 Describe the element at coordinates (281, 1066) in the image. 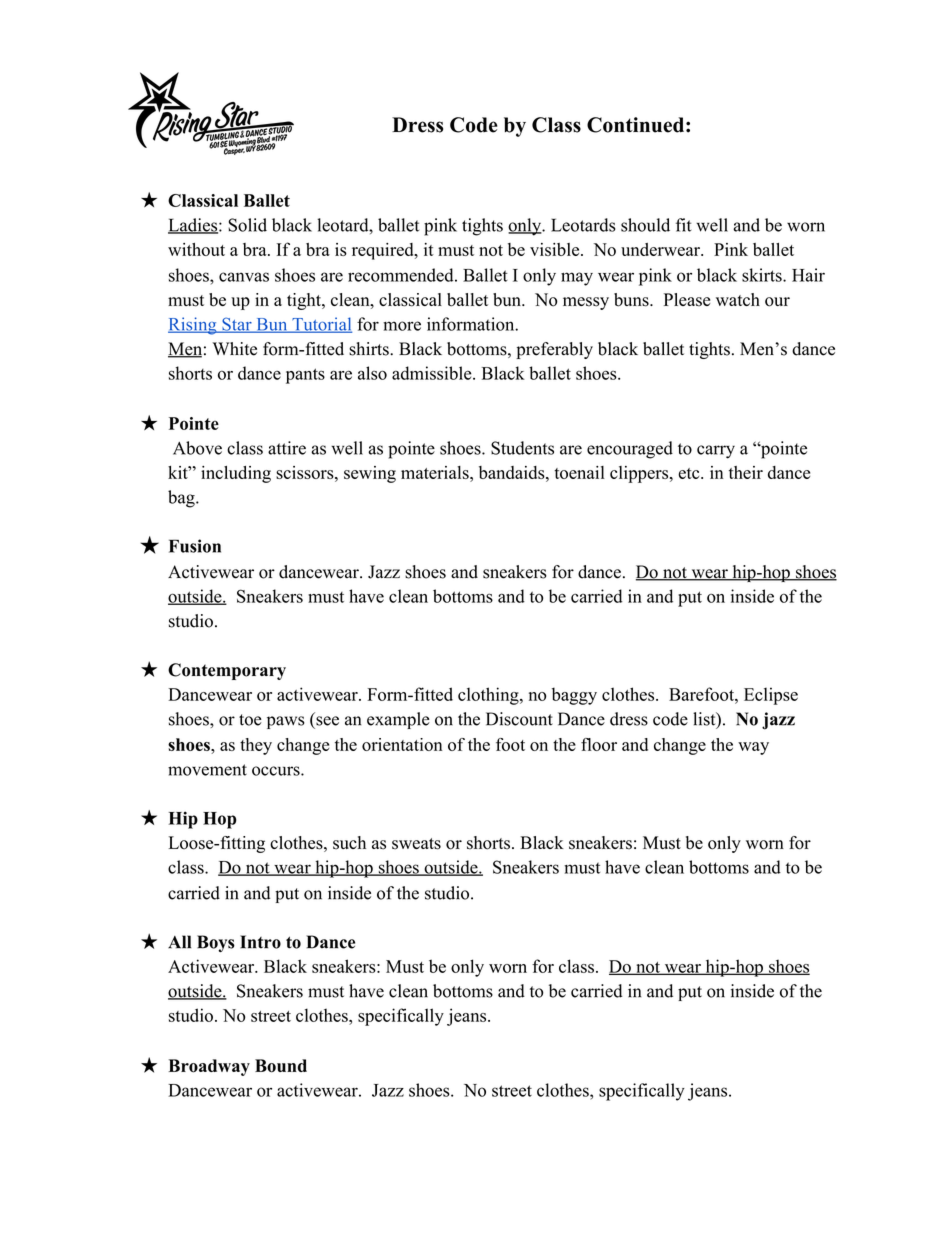

I see `Bound` at that location.
